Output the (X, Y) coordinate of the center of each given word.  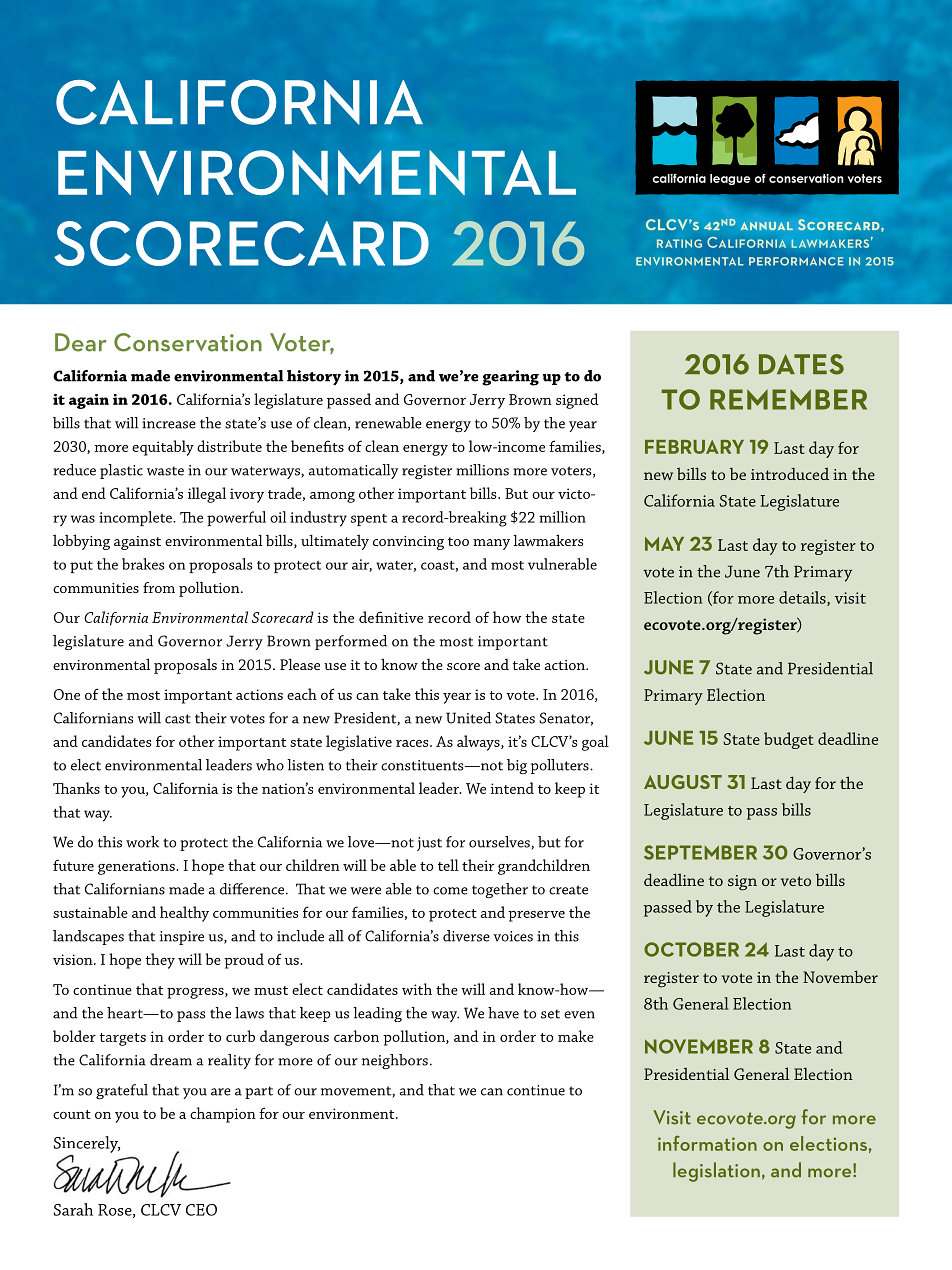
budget (789, 740)
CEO (201, 1210)
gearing (510, 378)
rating (679, 243)
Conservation (188, 342)
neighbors (395, 1061)
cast (178, 719)
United (468, 718)
